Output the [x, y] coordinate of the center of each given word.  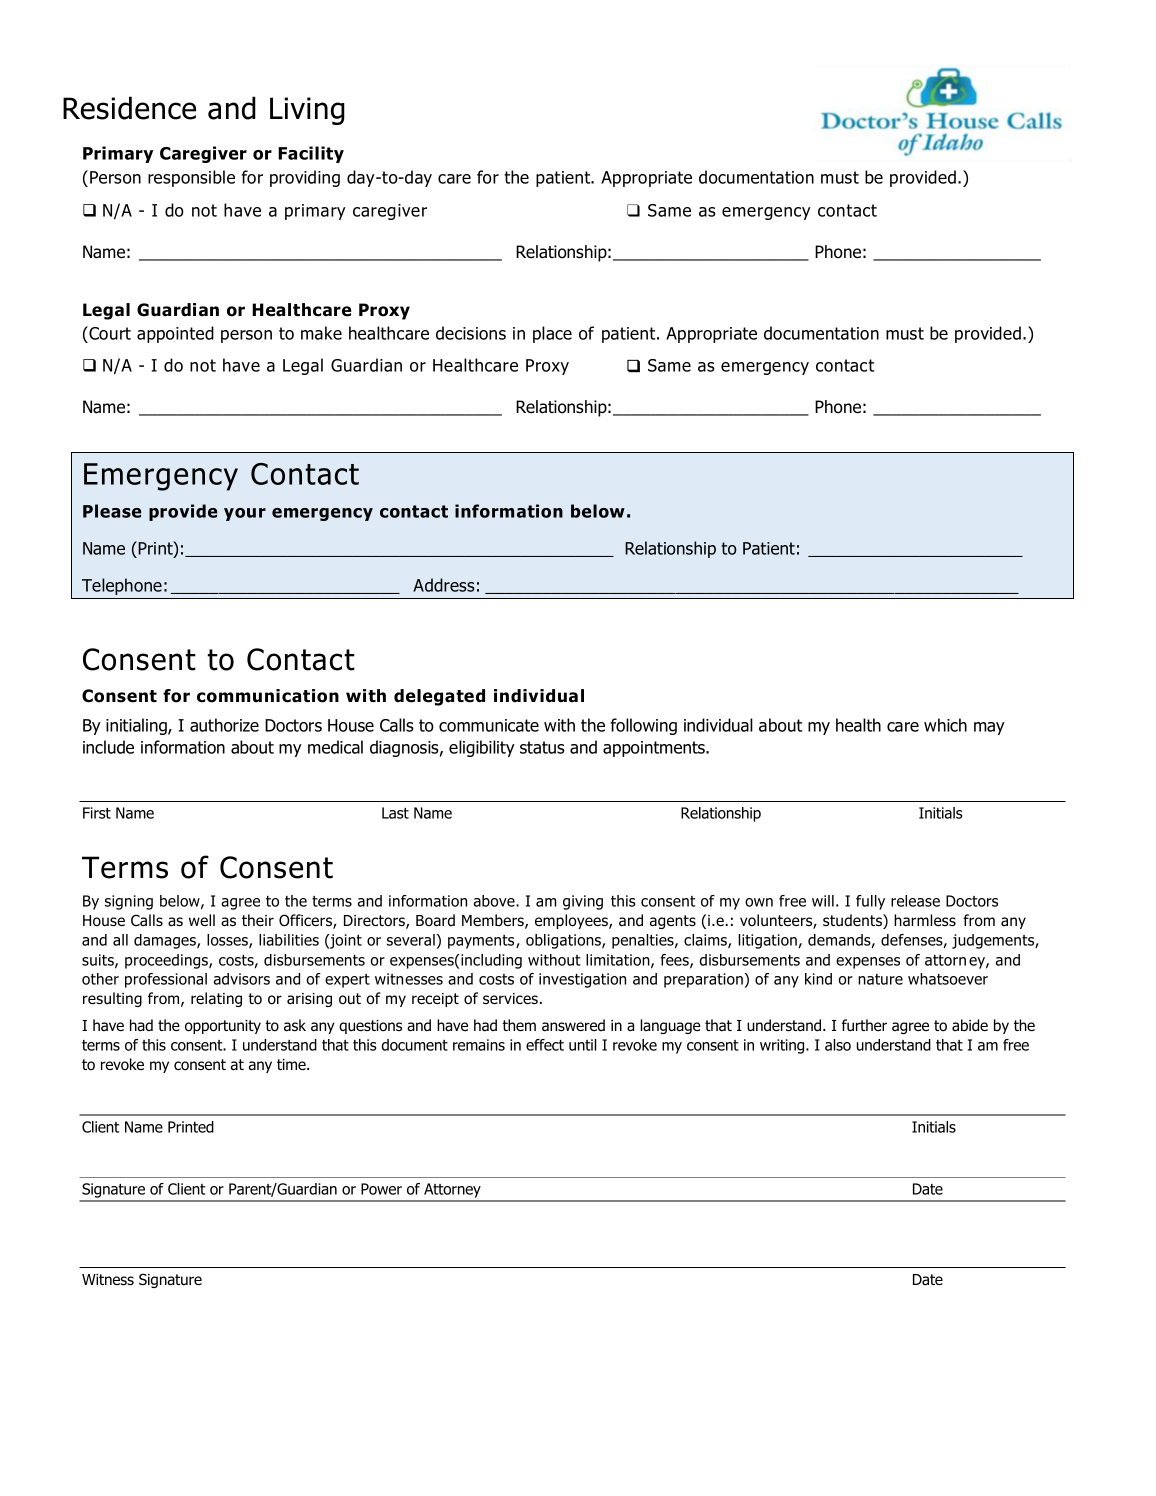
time [292, 1064]
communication [268, 696]
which [945, 725]
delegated [439, 697]
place [552, 334]
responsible [191, 178]
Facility [311, 154]
